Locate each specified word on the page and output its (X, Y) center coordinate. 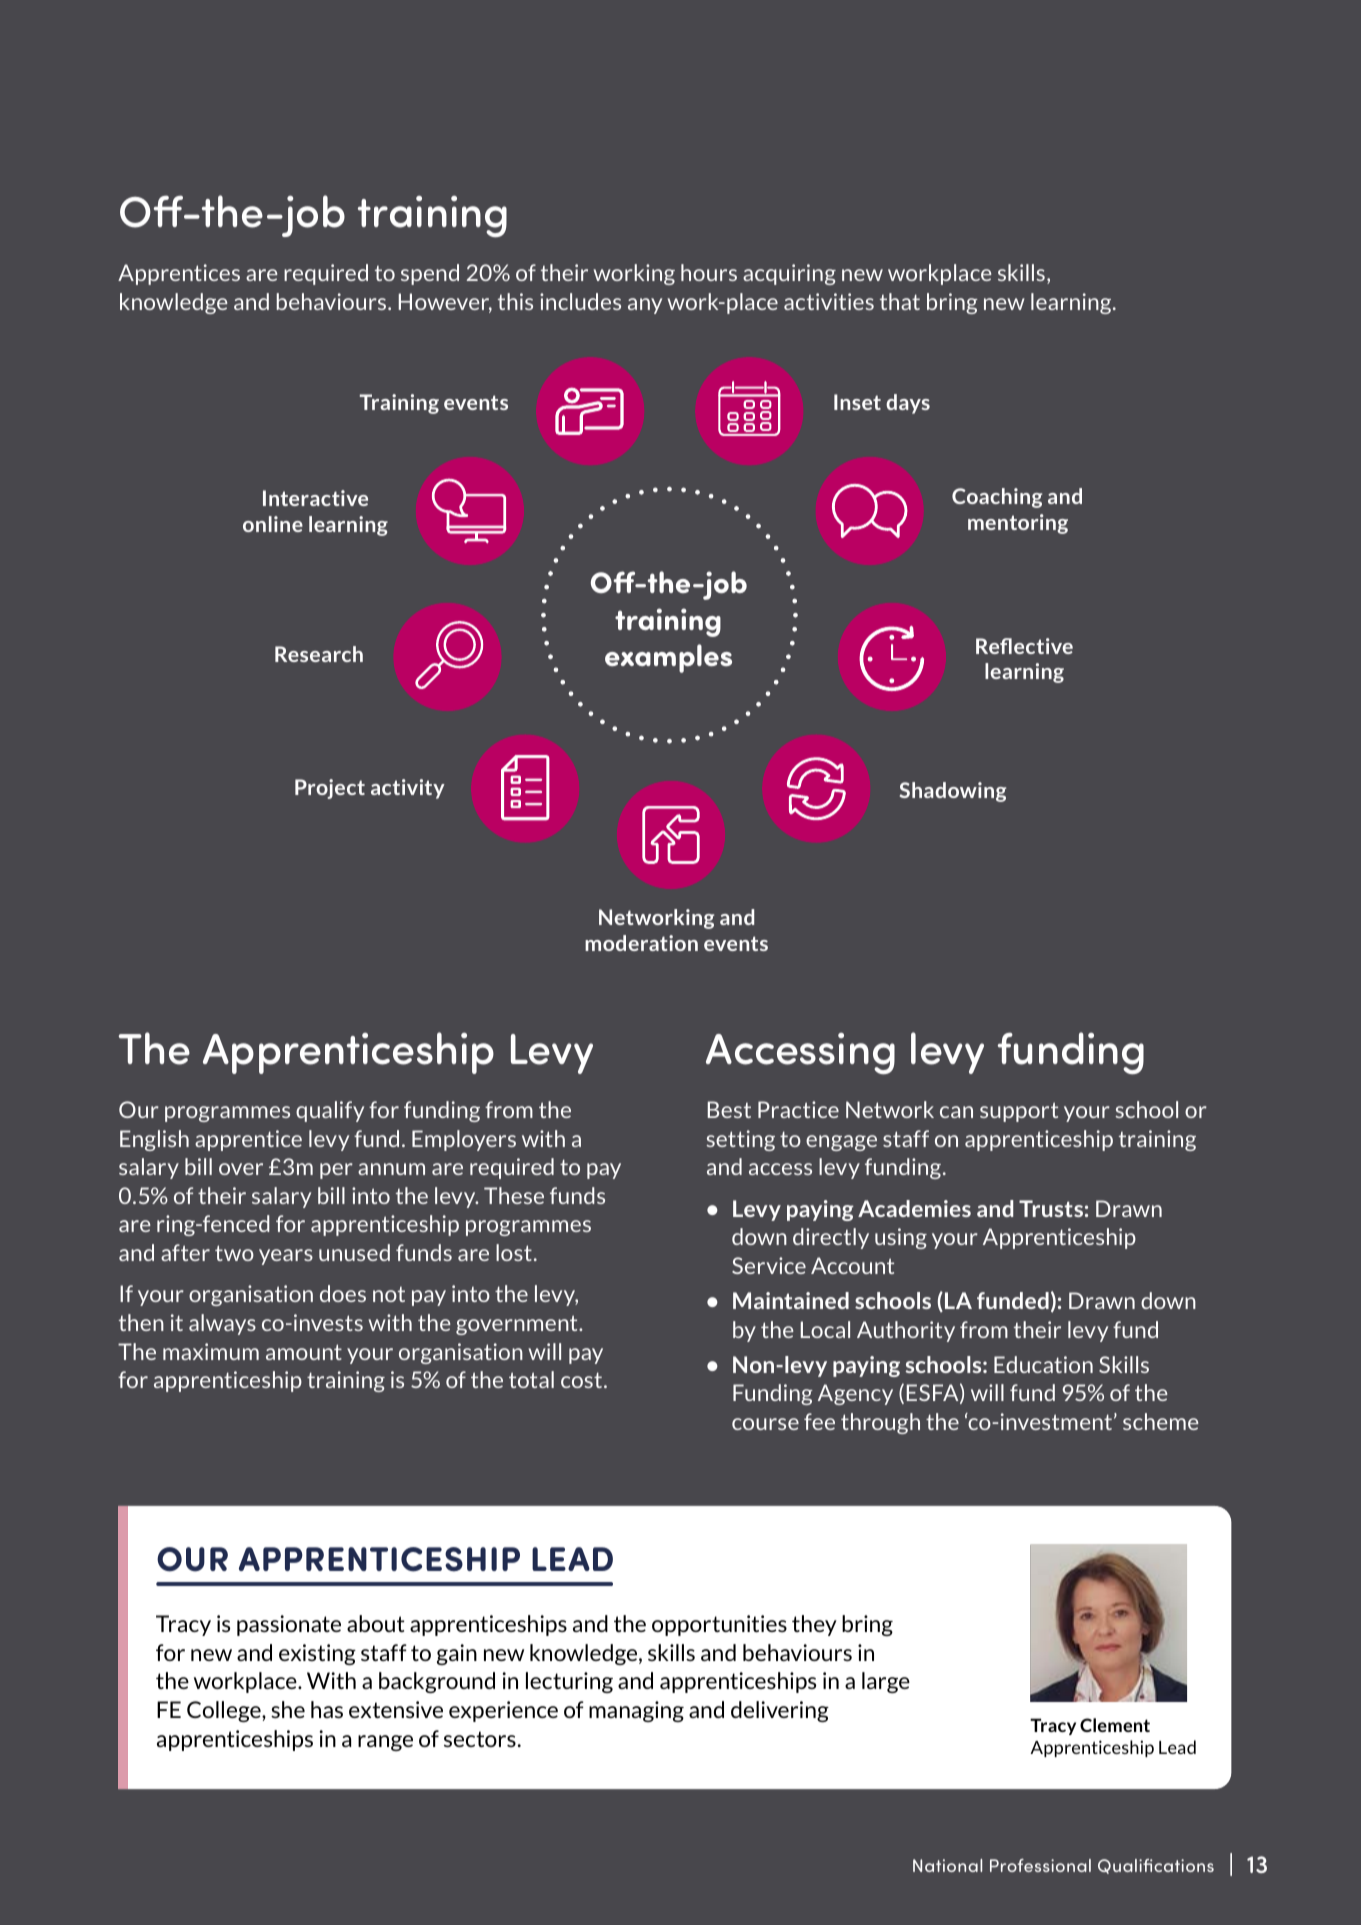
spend (430, 274)
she (288, 1709)
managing (636, 1711)
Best (729, 1109)
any (645, 306)
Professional (1040, 1865)
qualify (330, 1111)
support (1019, 1112)
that (900, 301)
